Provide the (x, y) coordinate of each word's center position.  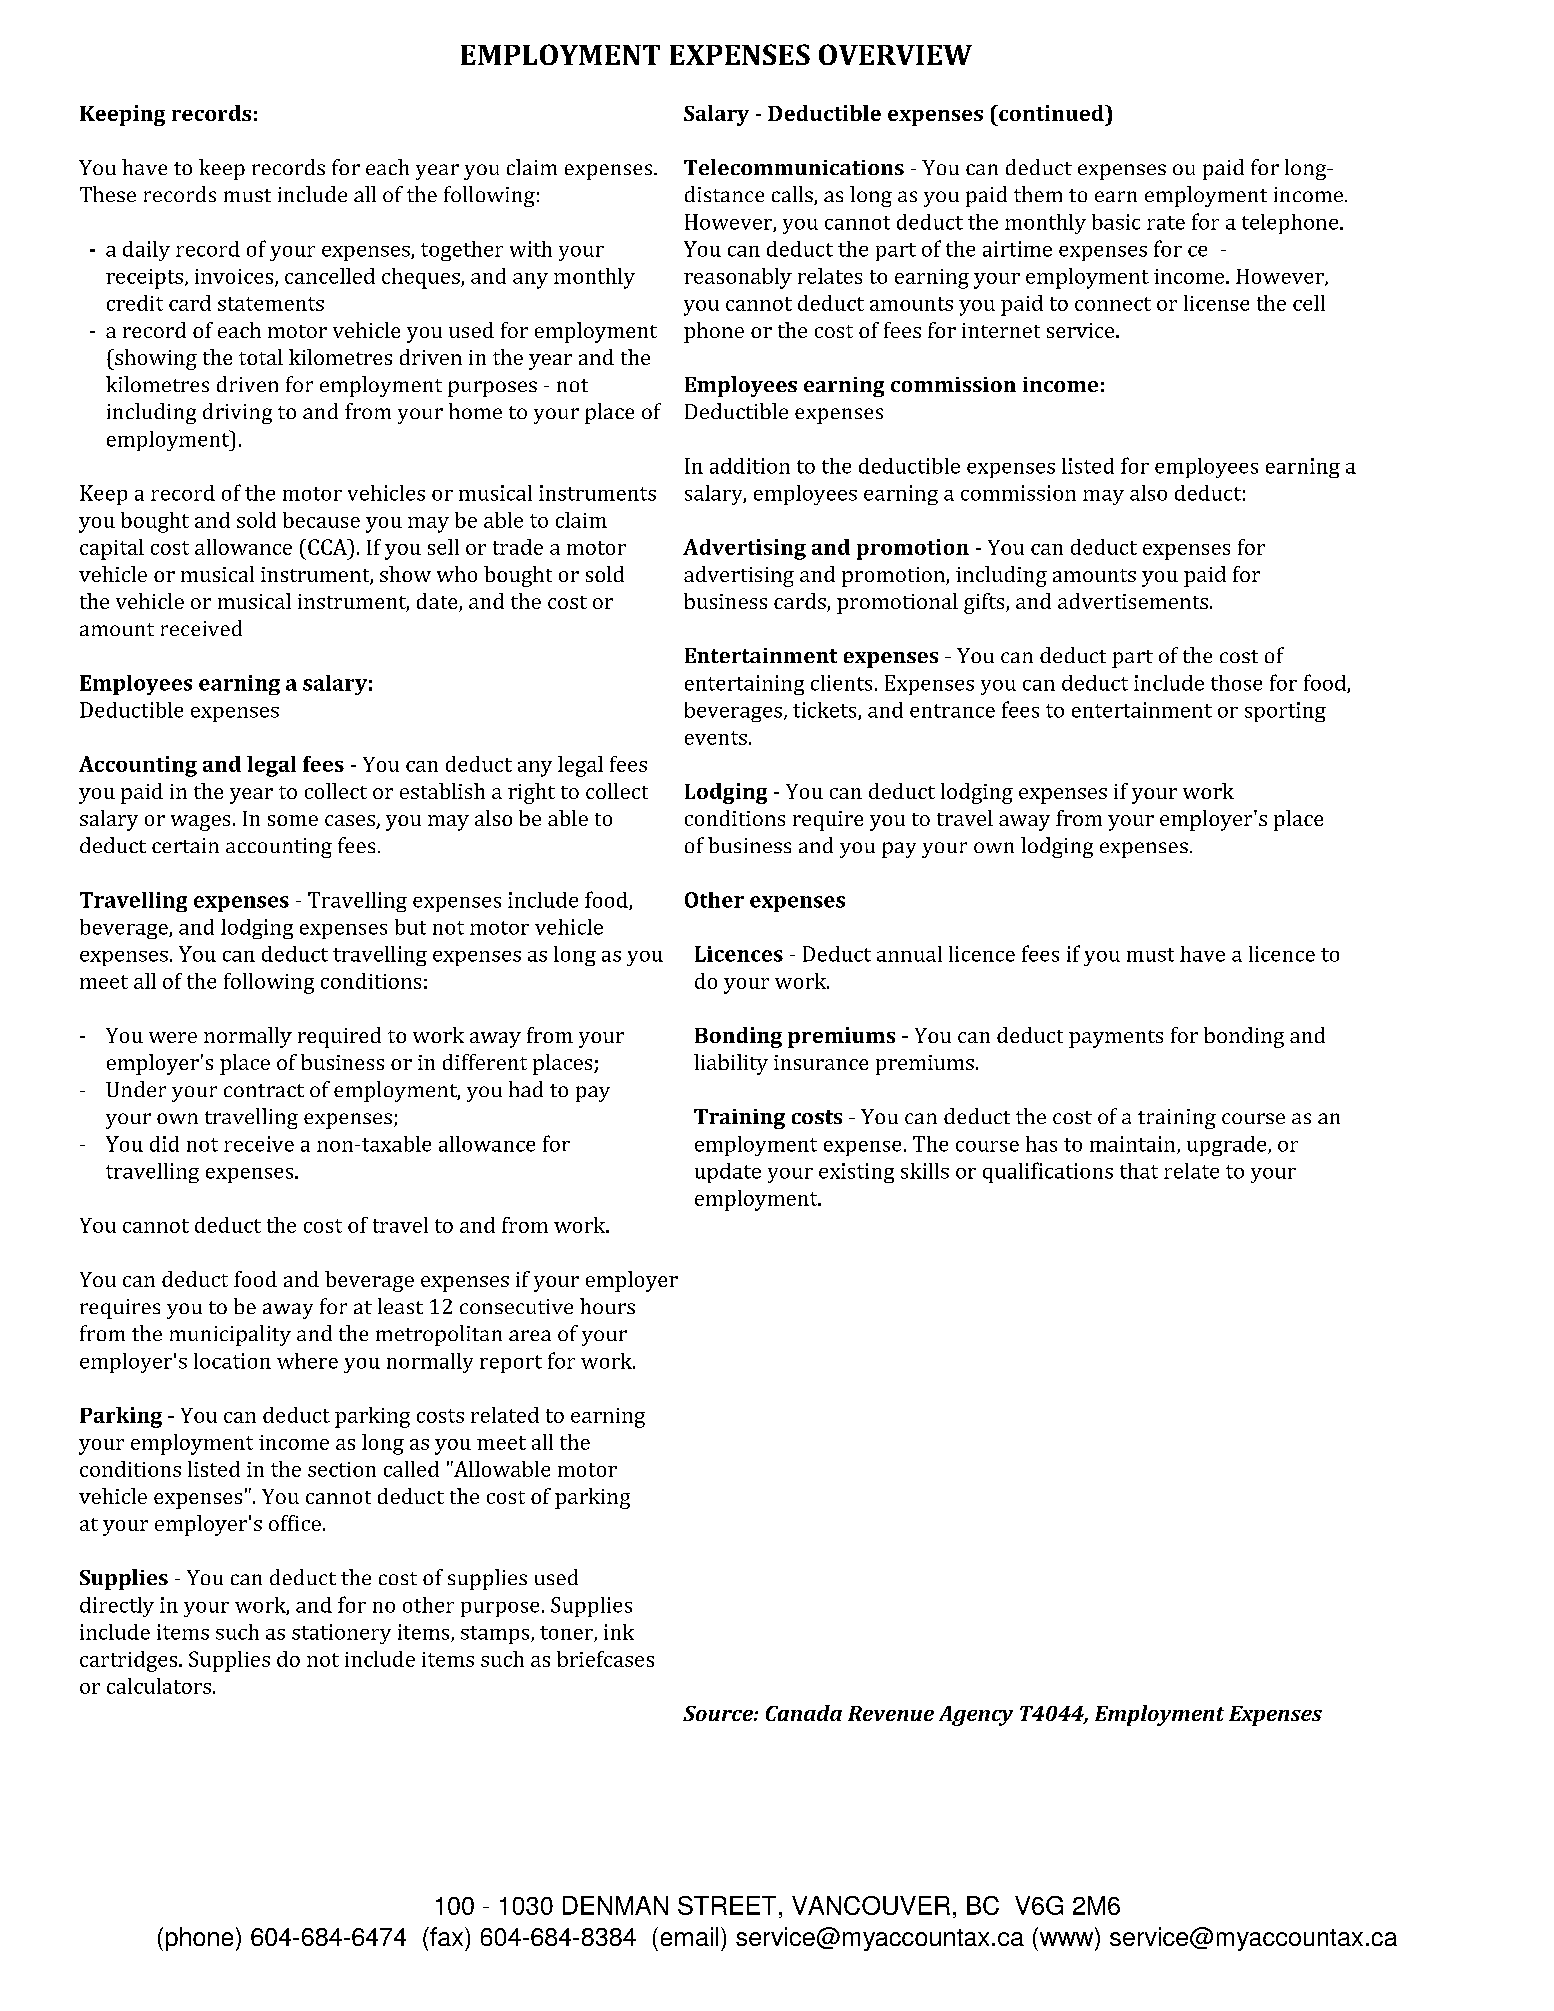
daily (146, 251)
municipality (230, 1335)
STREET (727, 1905)
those (1236, 683)
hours (607, 1306)
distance (724, 194)
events (716, 738)
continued (1051, 113)
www (1066, 1939)
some (293, 820)
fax (447, 1936)
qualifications (1048, 1172)
